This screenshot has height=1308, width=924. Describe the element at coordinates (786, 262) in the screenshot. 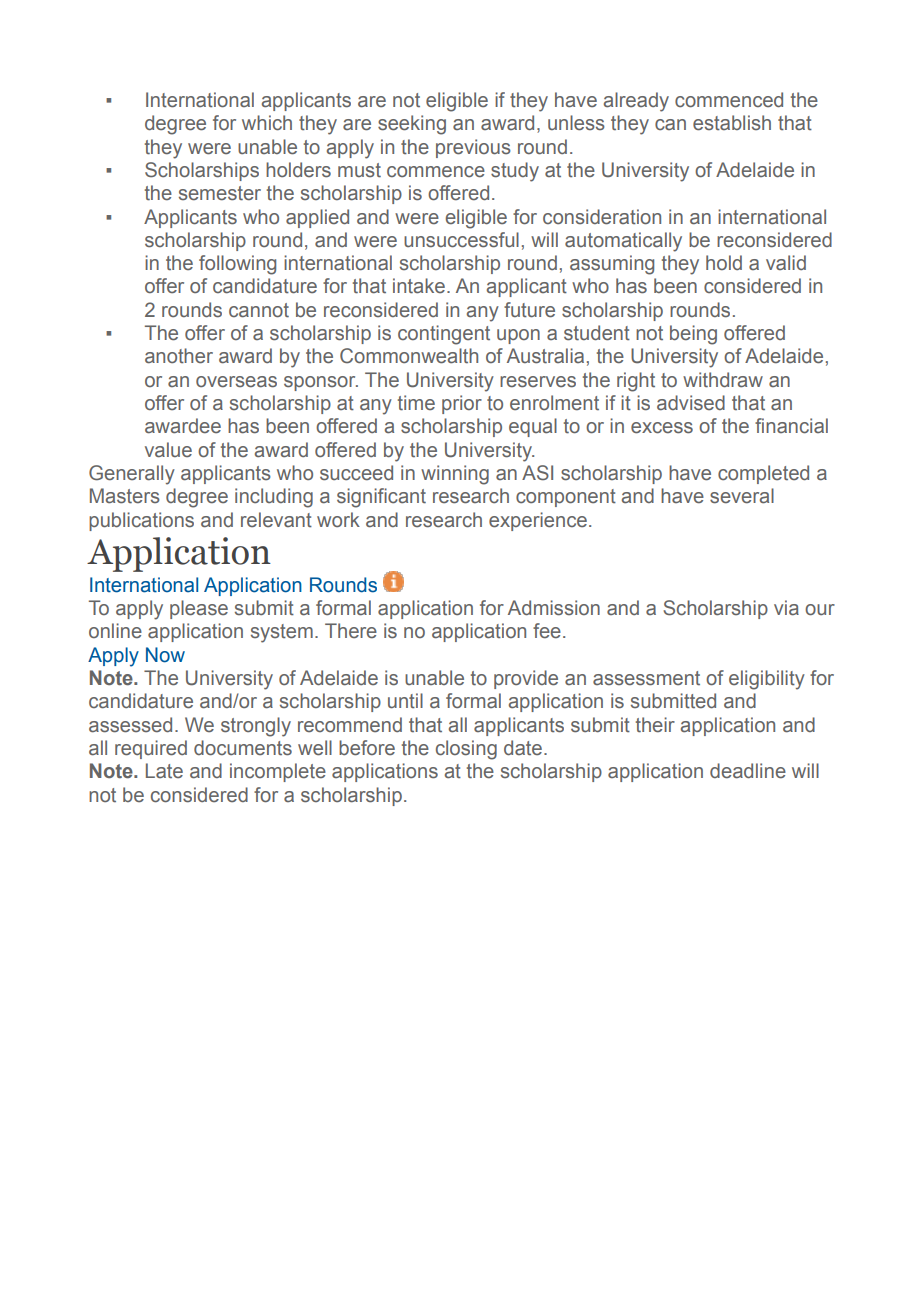

I see `valid` at that location.
